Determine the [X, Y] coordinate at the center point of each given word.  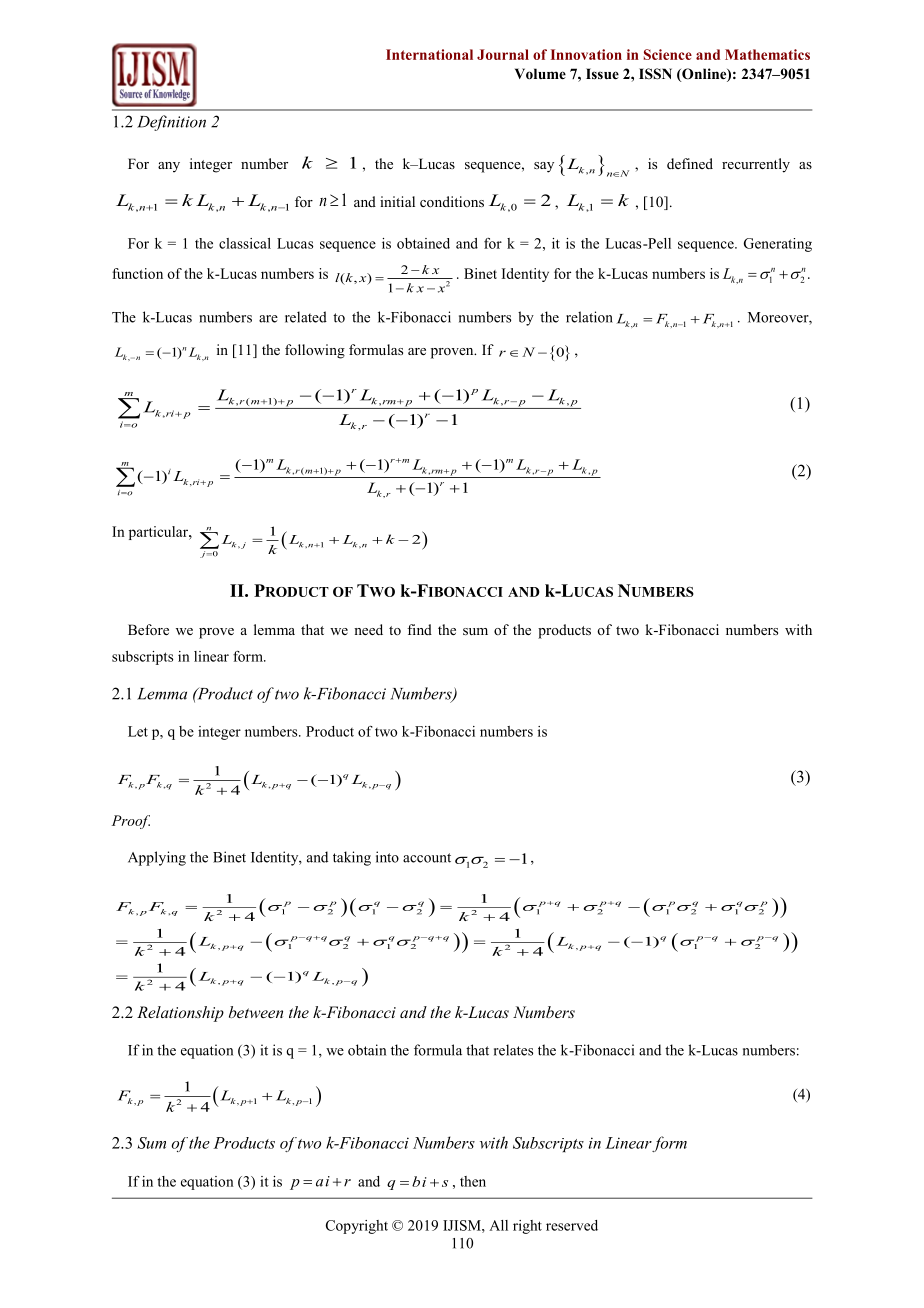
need [368, 629]
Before [148, 629]
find [419, 629]
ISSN [655, 74]
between [256, 1012]
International [429, 54]
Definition [171, 123]
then [473, 1181]
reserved [572, 1225]
